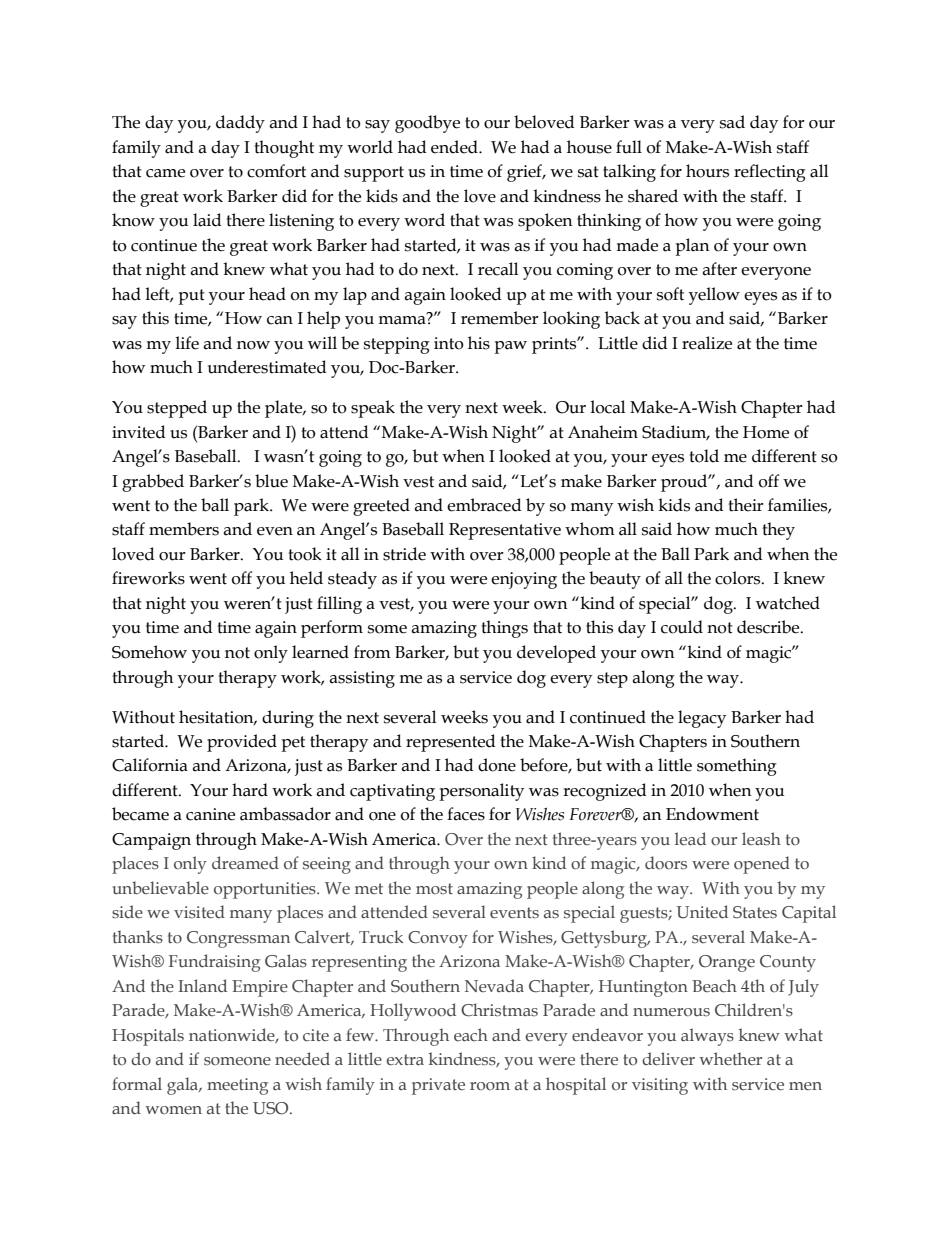 This document has width=952, height=1233. I want to click on leash, so click(761, 839).
